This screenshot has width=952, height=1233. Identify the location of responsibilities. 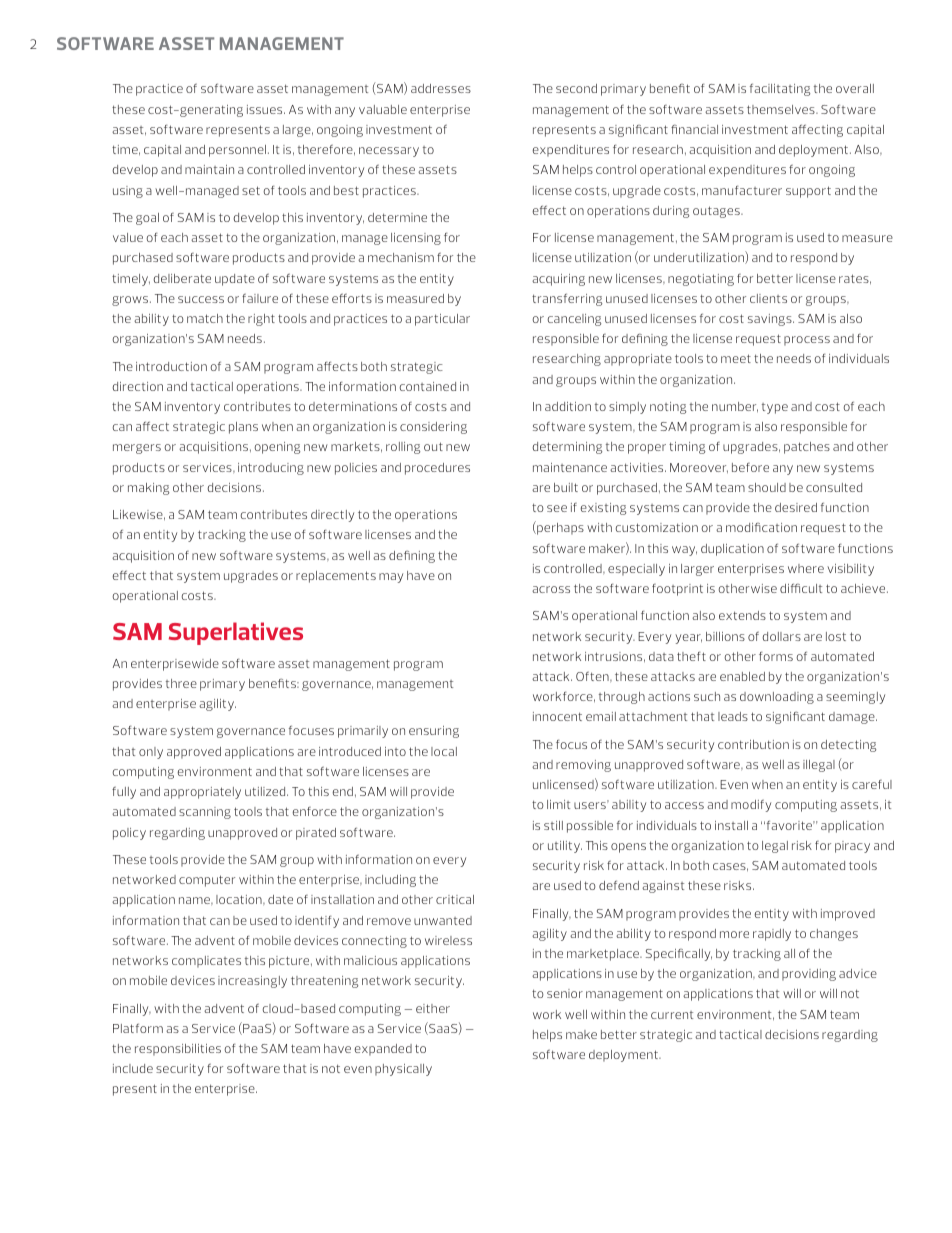
(178, 1050).
